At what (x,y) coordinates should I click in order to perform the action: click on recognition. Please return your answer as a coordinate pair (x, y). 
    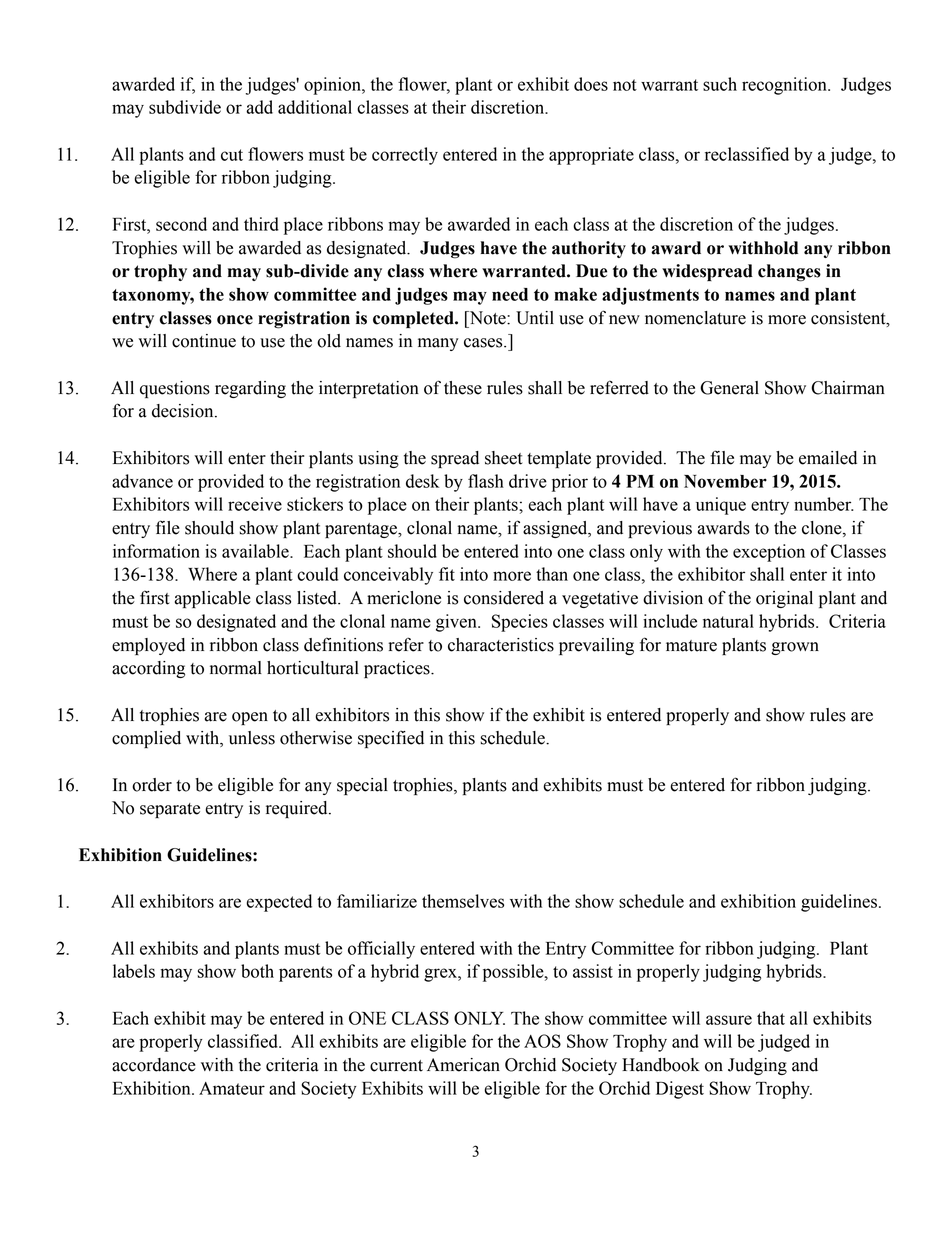
    Looking at the image, I should click on (785, 86).
